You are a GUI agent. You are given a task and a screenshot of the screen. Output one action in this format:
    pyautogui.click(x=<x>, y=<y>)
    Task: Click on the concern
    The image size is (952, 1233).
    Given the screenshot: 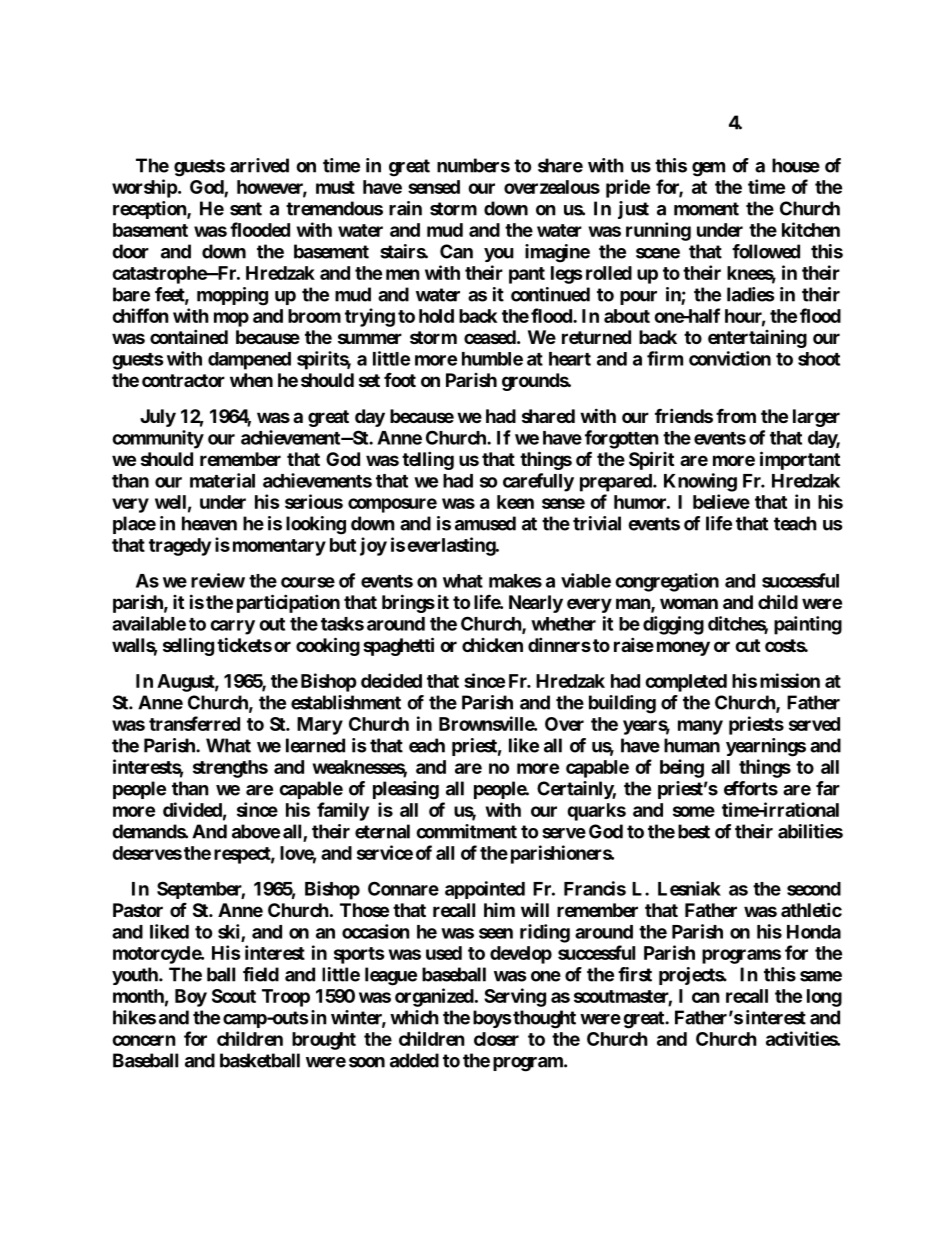 What is the action you would take?
    pyautogui.click(x=144, y=1040)
